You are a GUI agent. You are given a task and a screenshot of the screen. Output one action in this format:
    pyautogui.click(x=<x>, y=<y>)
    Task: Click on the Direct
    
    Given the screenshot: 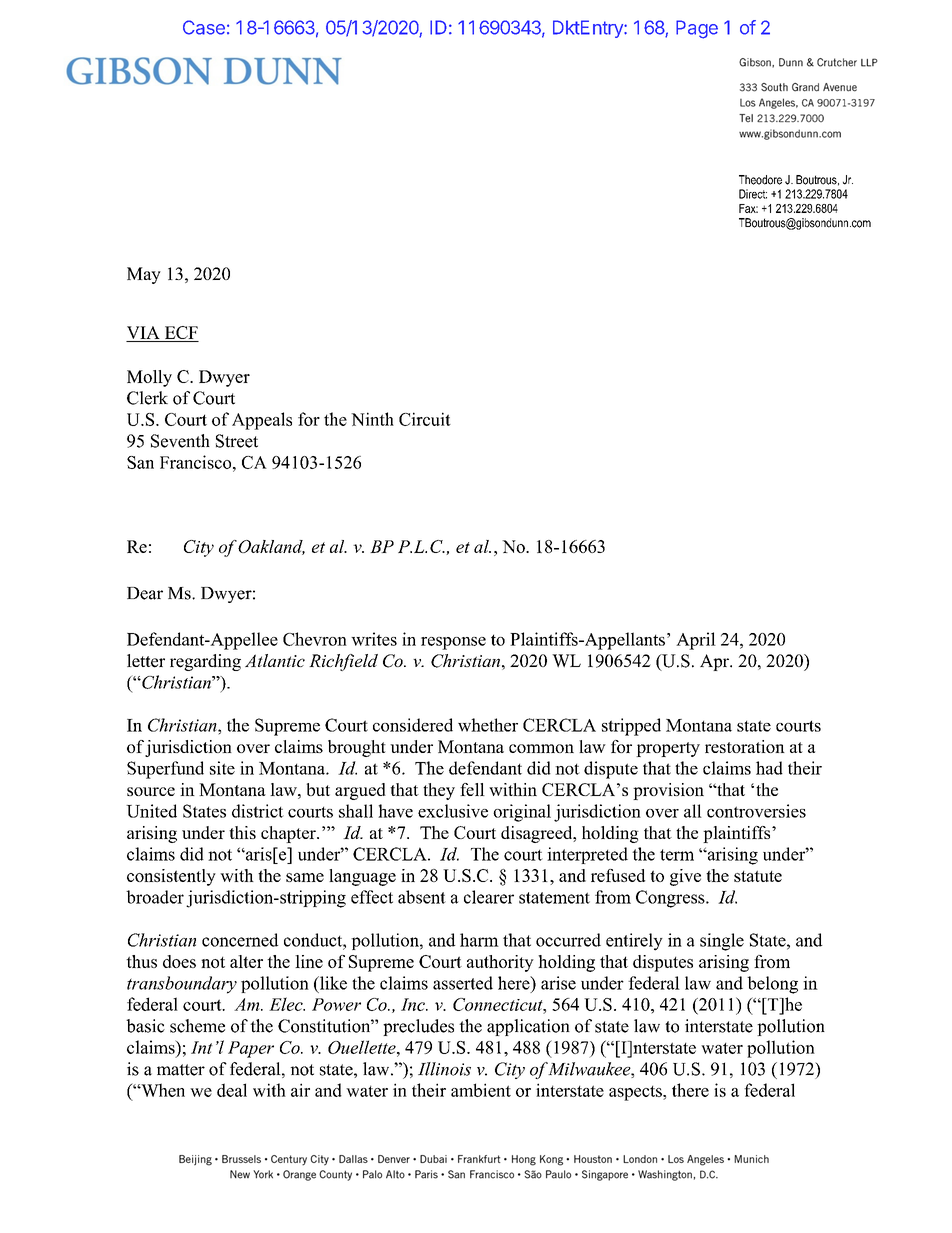 What is the action you would take?
    pyautogui.click(x=753, y=194)
